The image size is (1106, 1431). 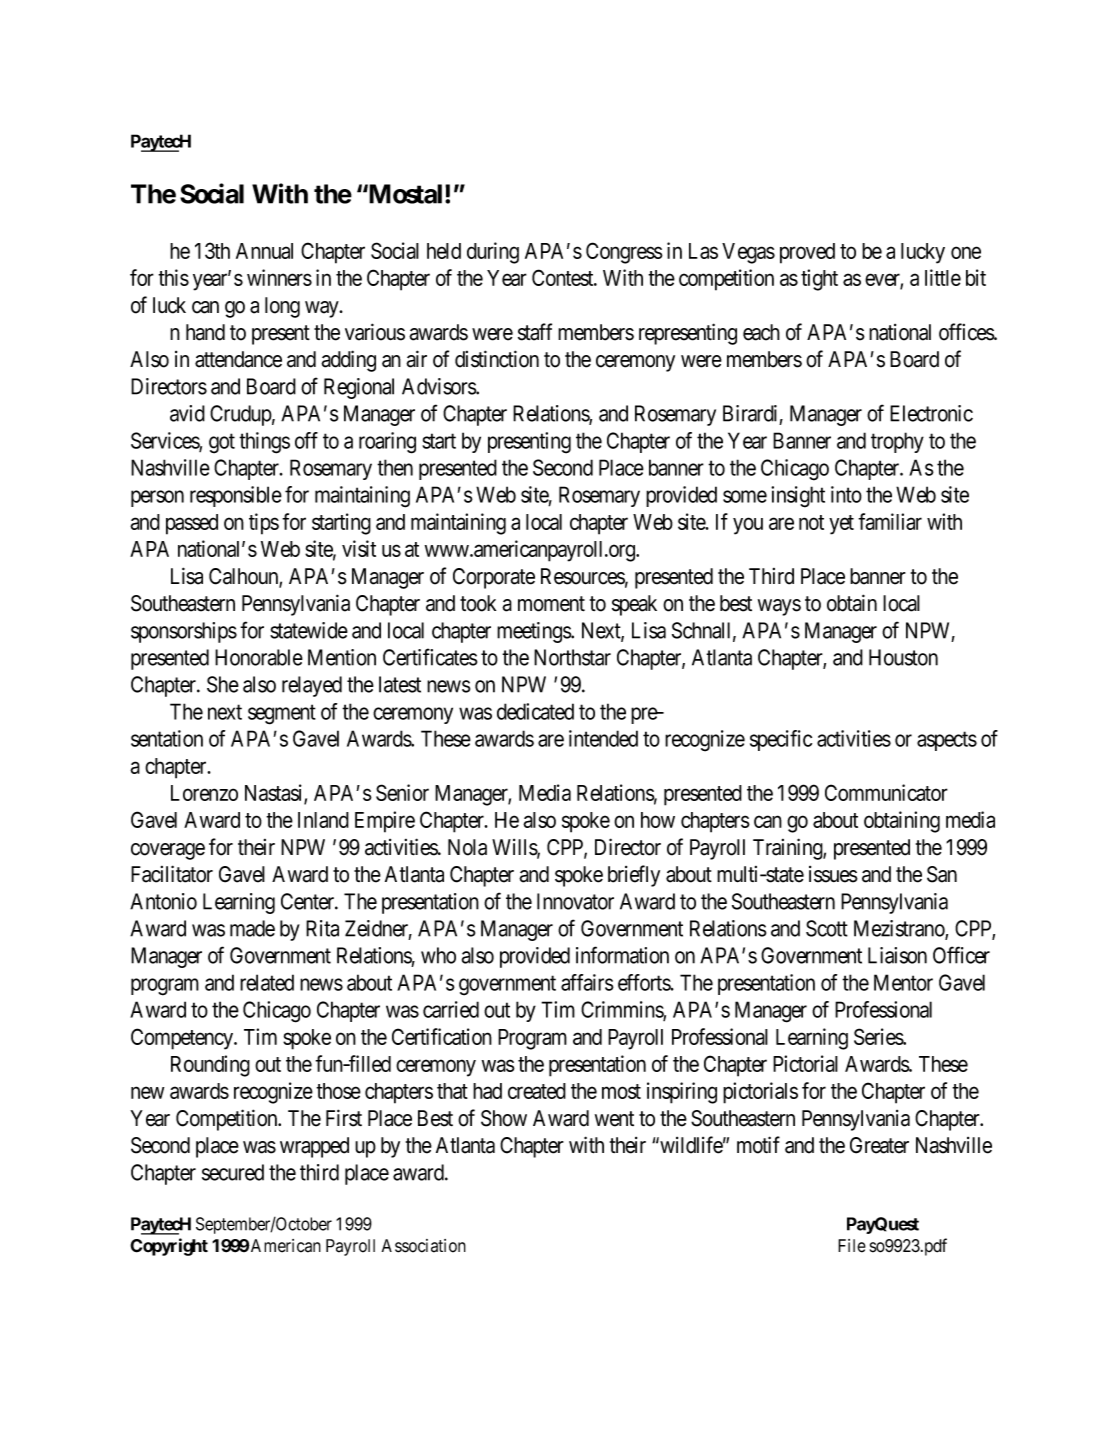 What do you see at coordinates (233, 1172) in the screenshot?
I see `secured` at bounding box center [233, 1172].
